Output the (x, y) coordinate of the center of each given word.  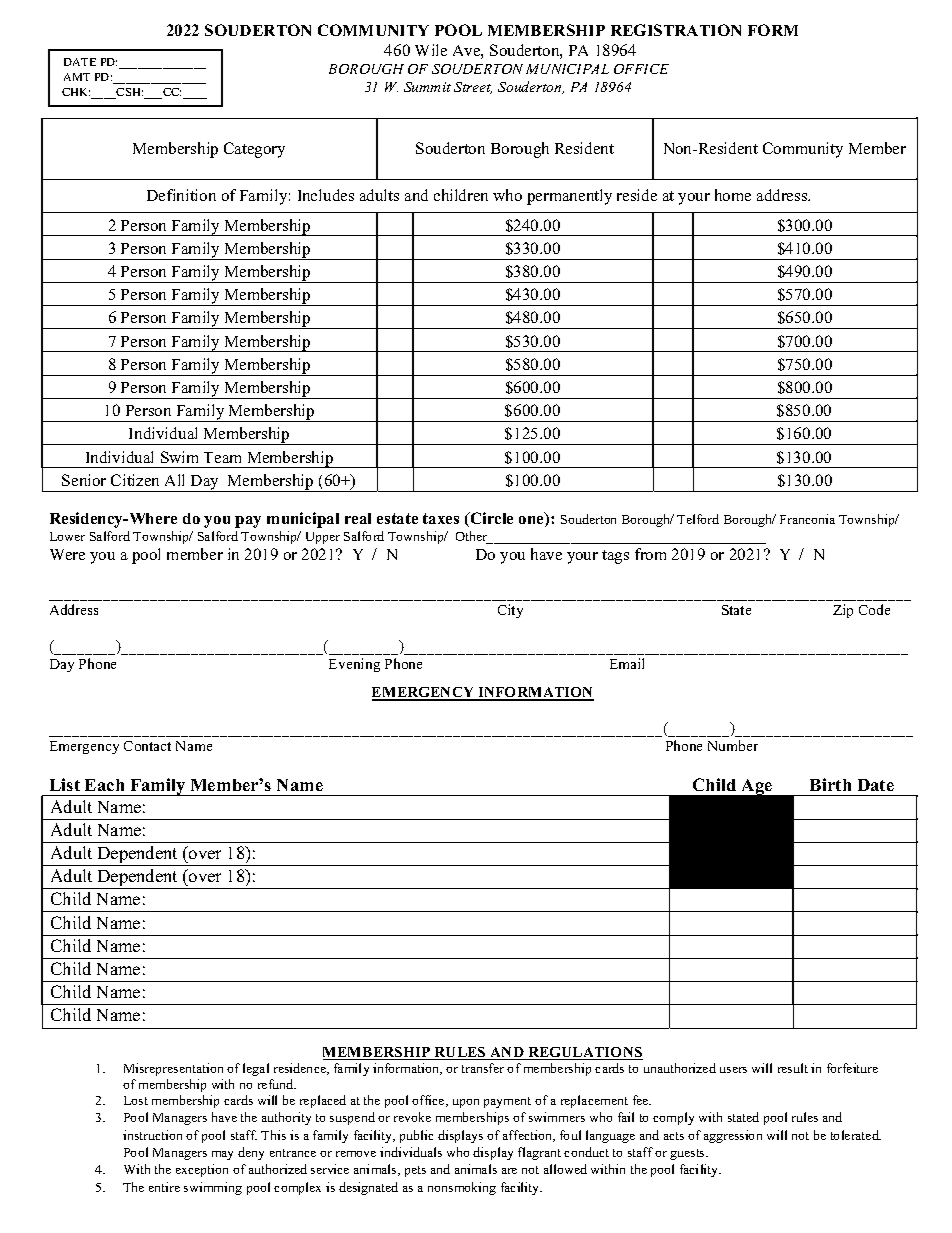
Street (473, 88)
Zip (843, 611)
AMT (77, 77)
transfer (483, 1068)
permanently (569, 197)
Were (67, 554)
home (733, 195)
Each (104, 785)
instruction (152, 1135)
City (510, 611)
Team (222, 457)
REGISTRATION (676, 30)
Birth (830, 784)
